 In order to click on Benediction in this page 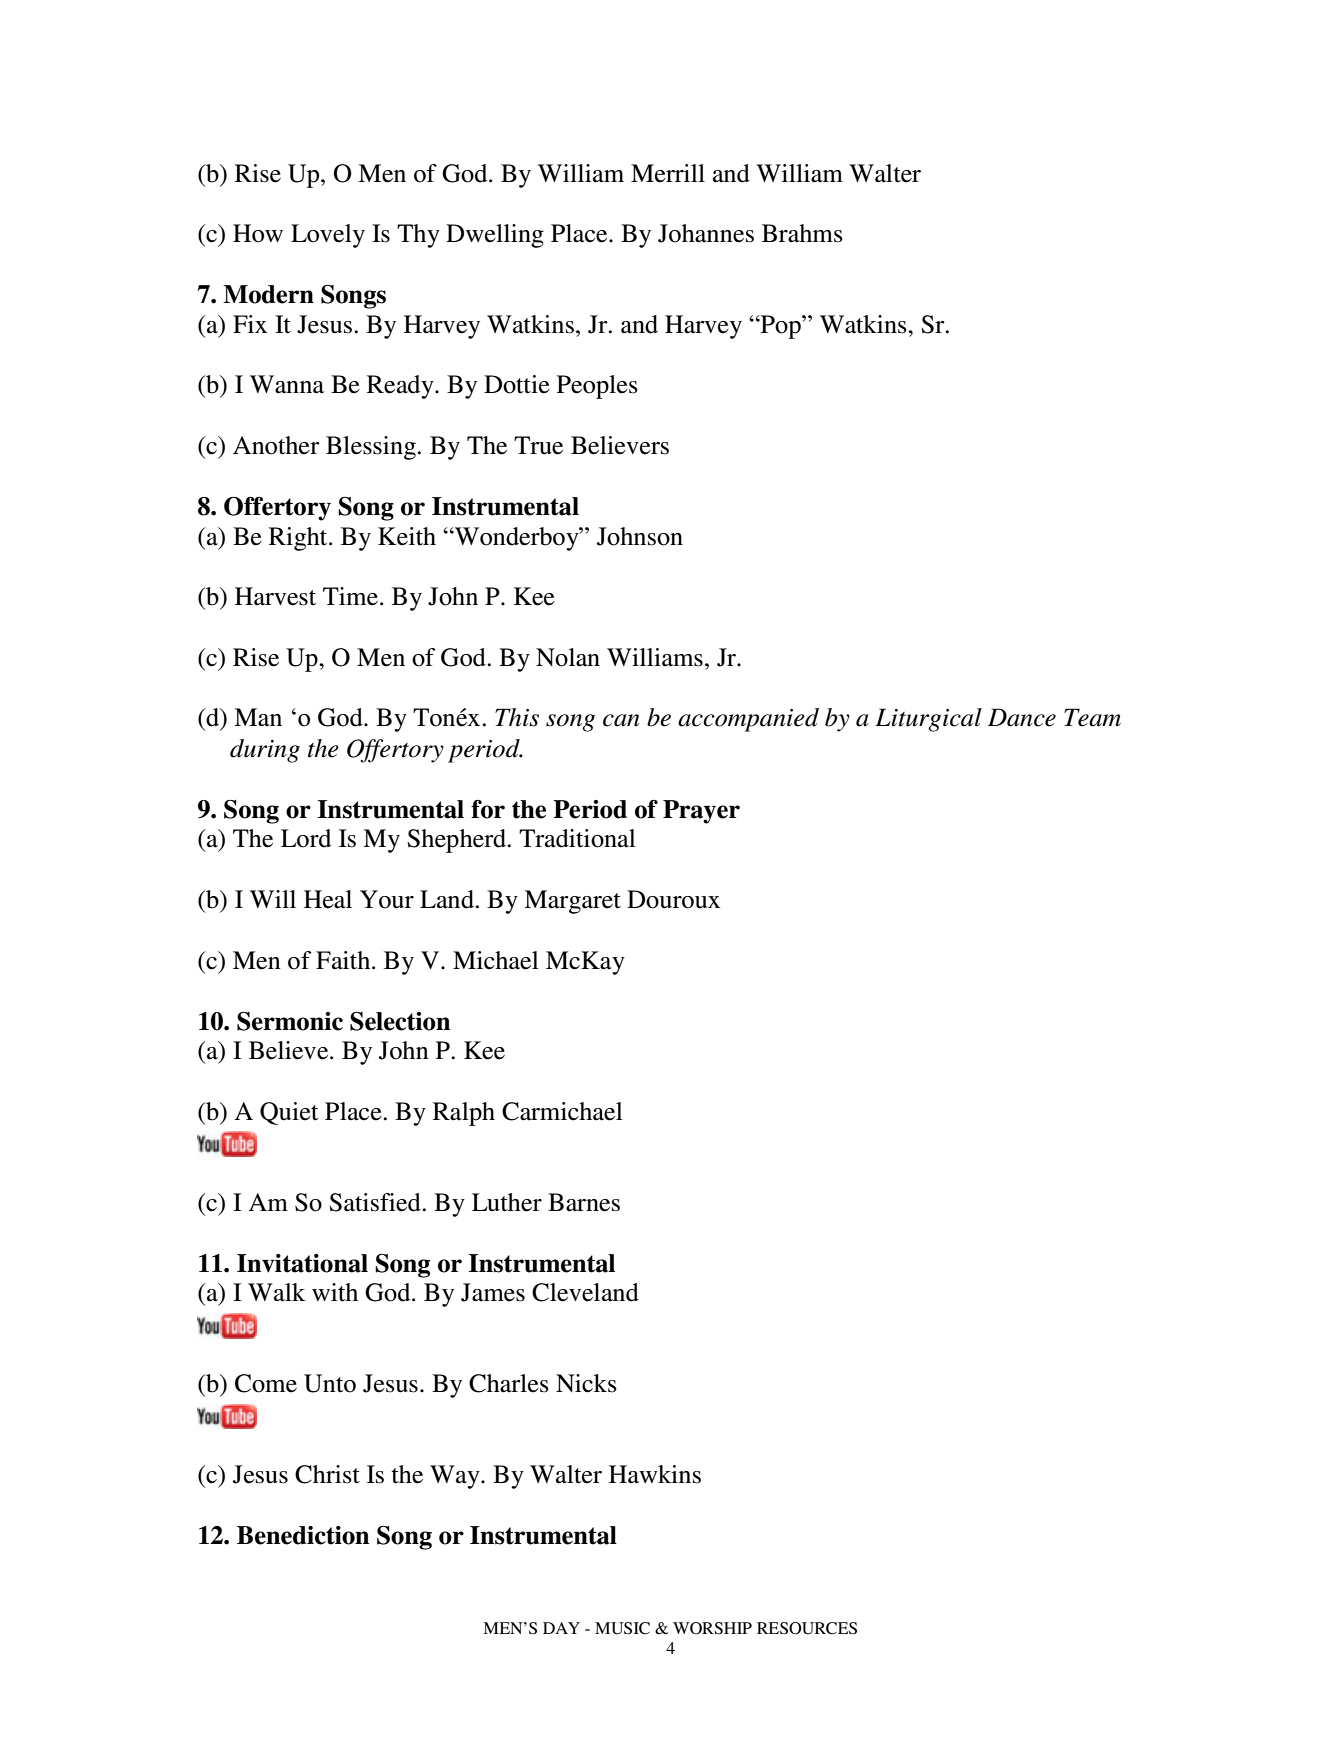, I will do `click(303, 1535)`.
